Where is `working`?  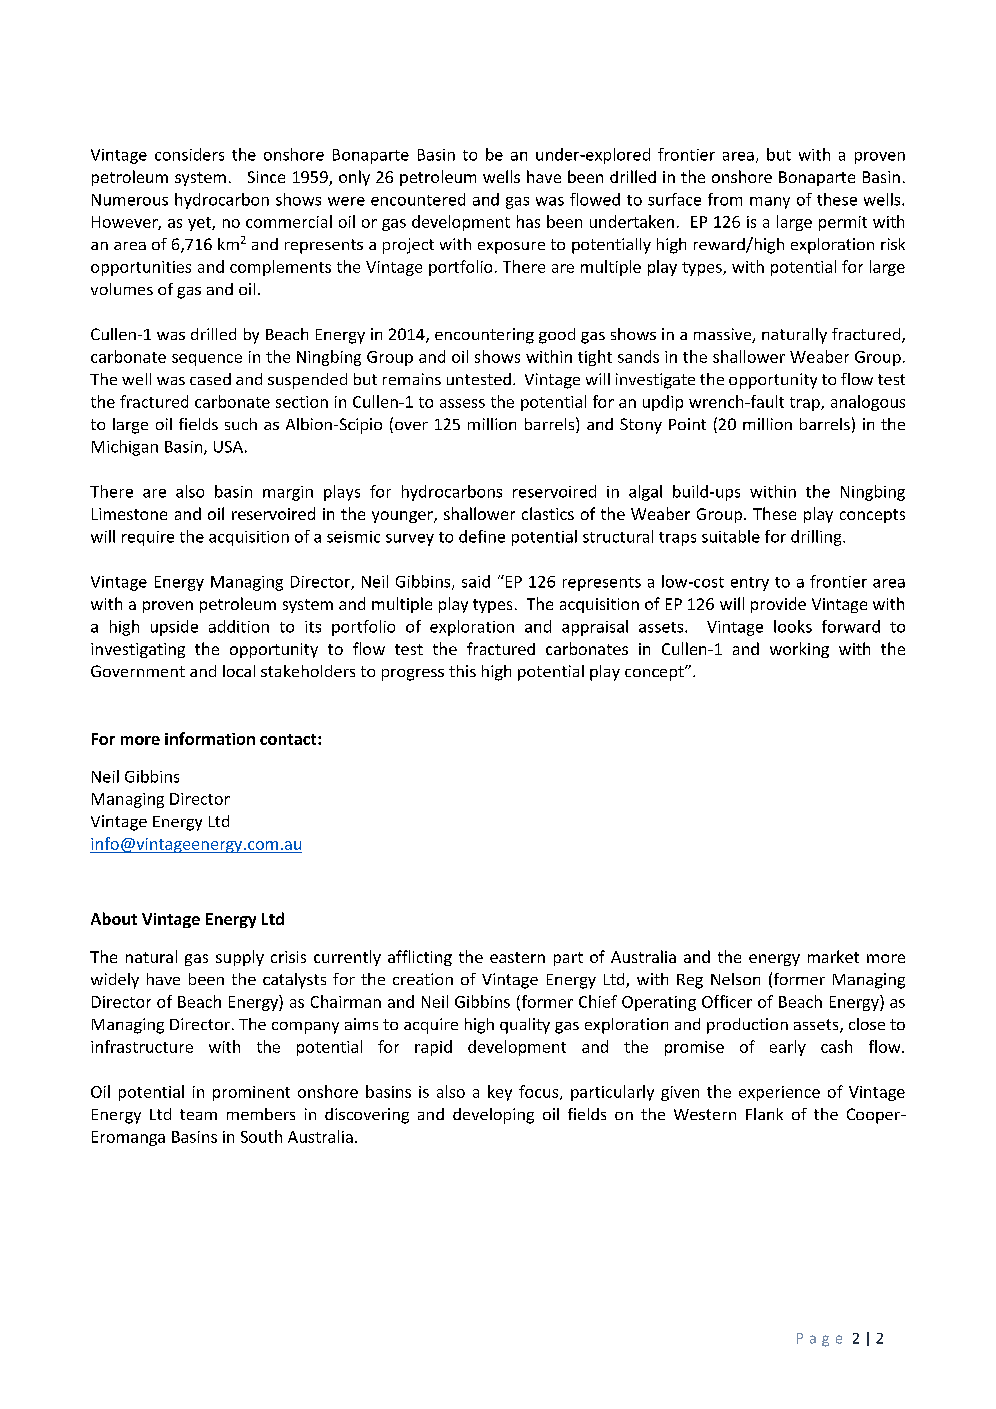 working is located at coordinates (799, 650).
